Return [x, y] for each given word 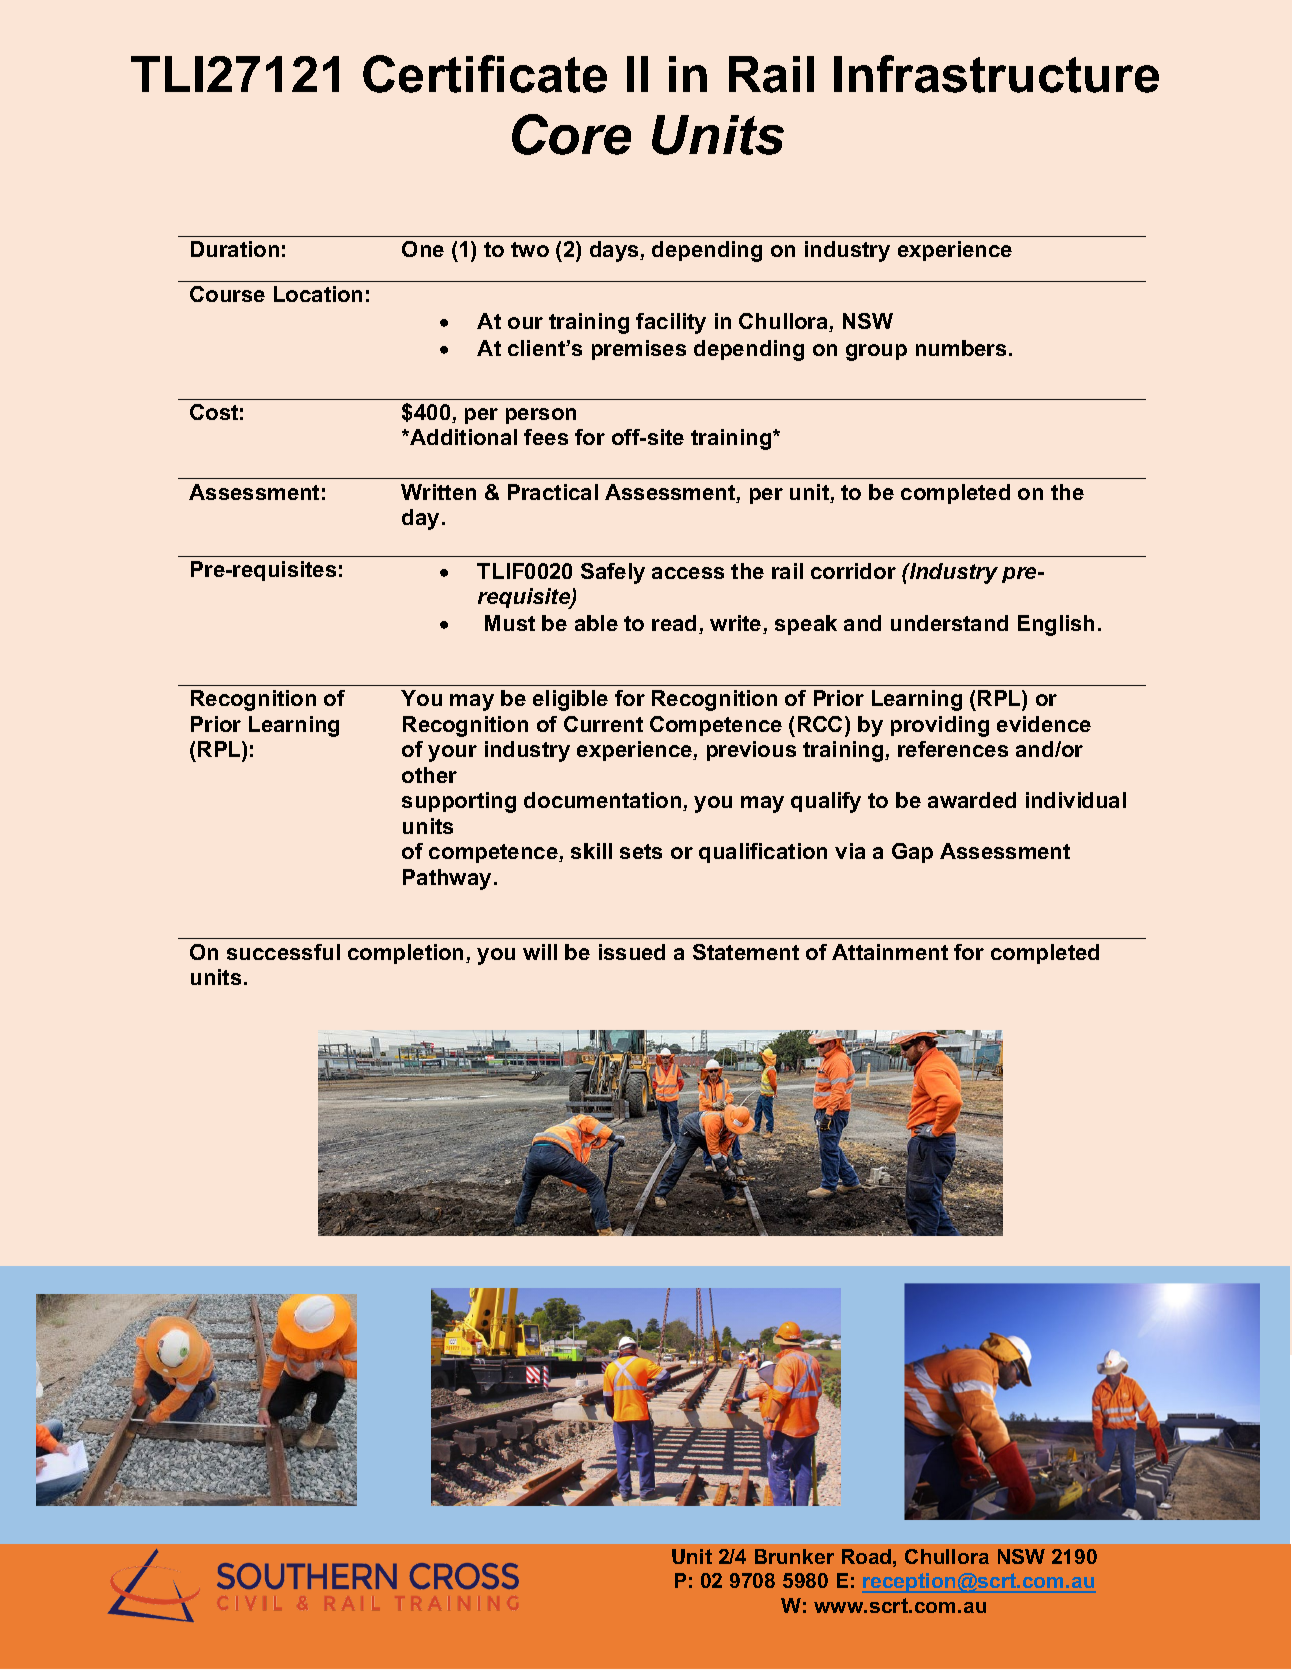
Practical [553, 492]
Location [318, 294]
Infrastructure [996, 74]
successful [283, 952]
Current [603, 724]
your [452, 753]
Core [571, 134]
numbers [961, 348]
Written [438, 492]
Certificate [485, 74]
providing [940, 726]
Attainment [890, 952]
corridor [853, 571]
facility [671, 323]
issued [632, 952]
